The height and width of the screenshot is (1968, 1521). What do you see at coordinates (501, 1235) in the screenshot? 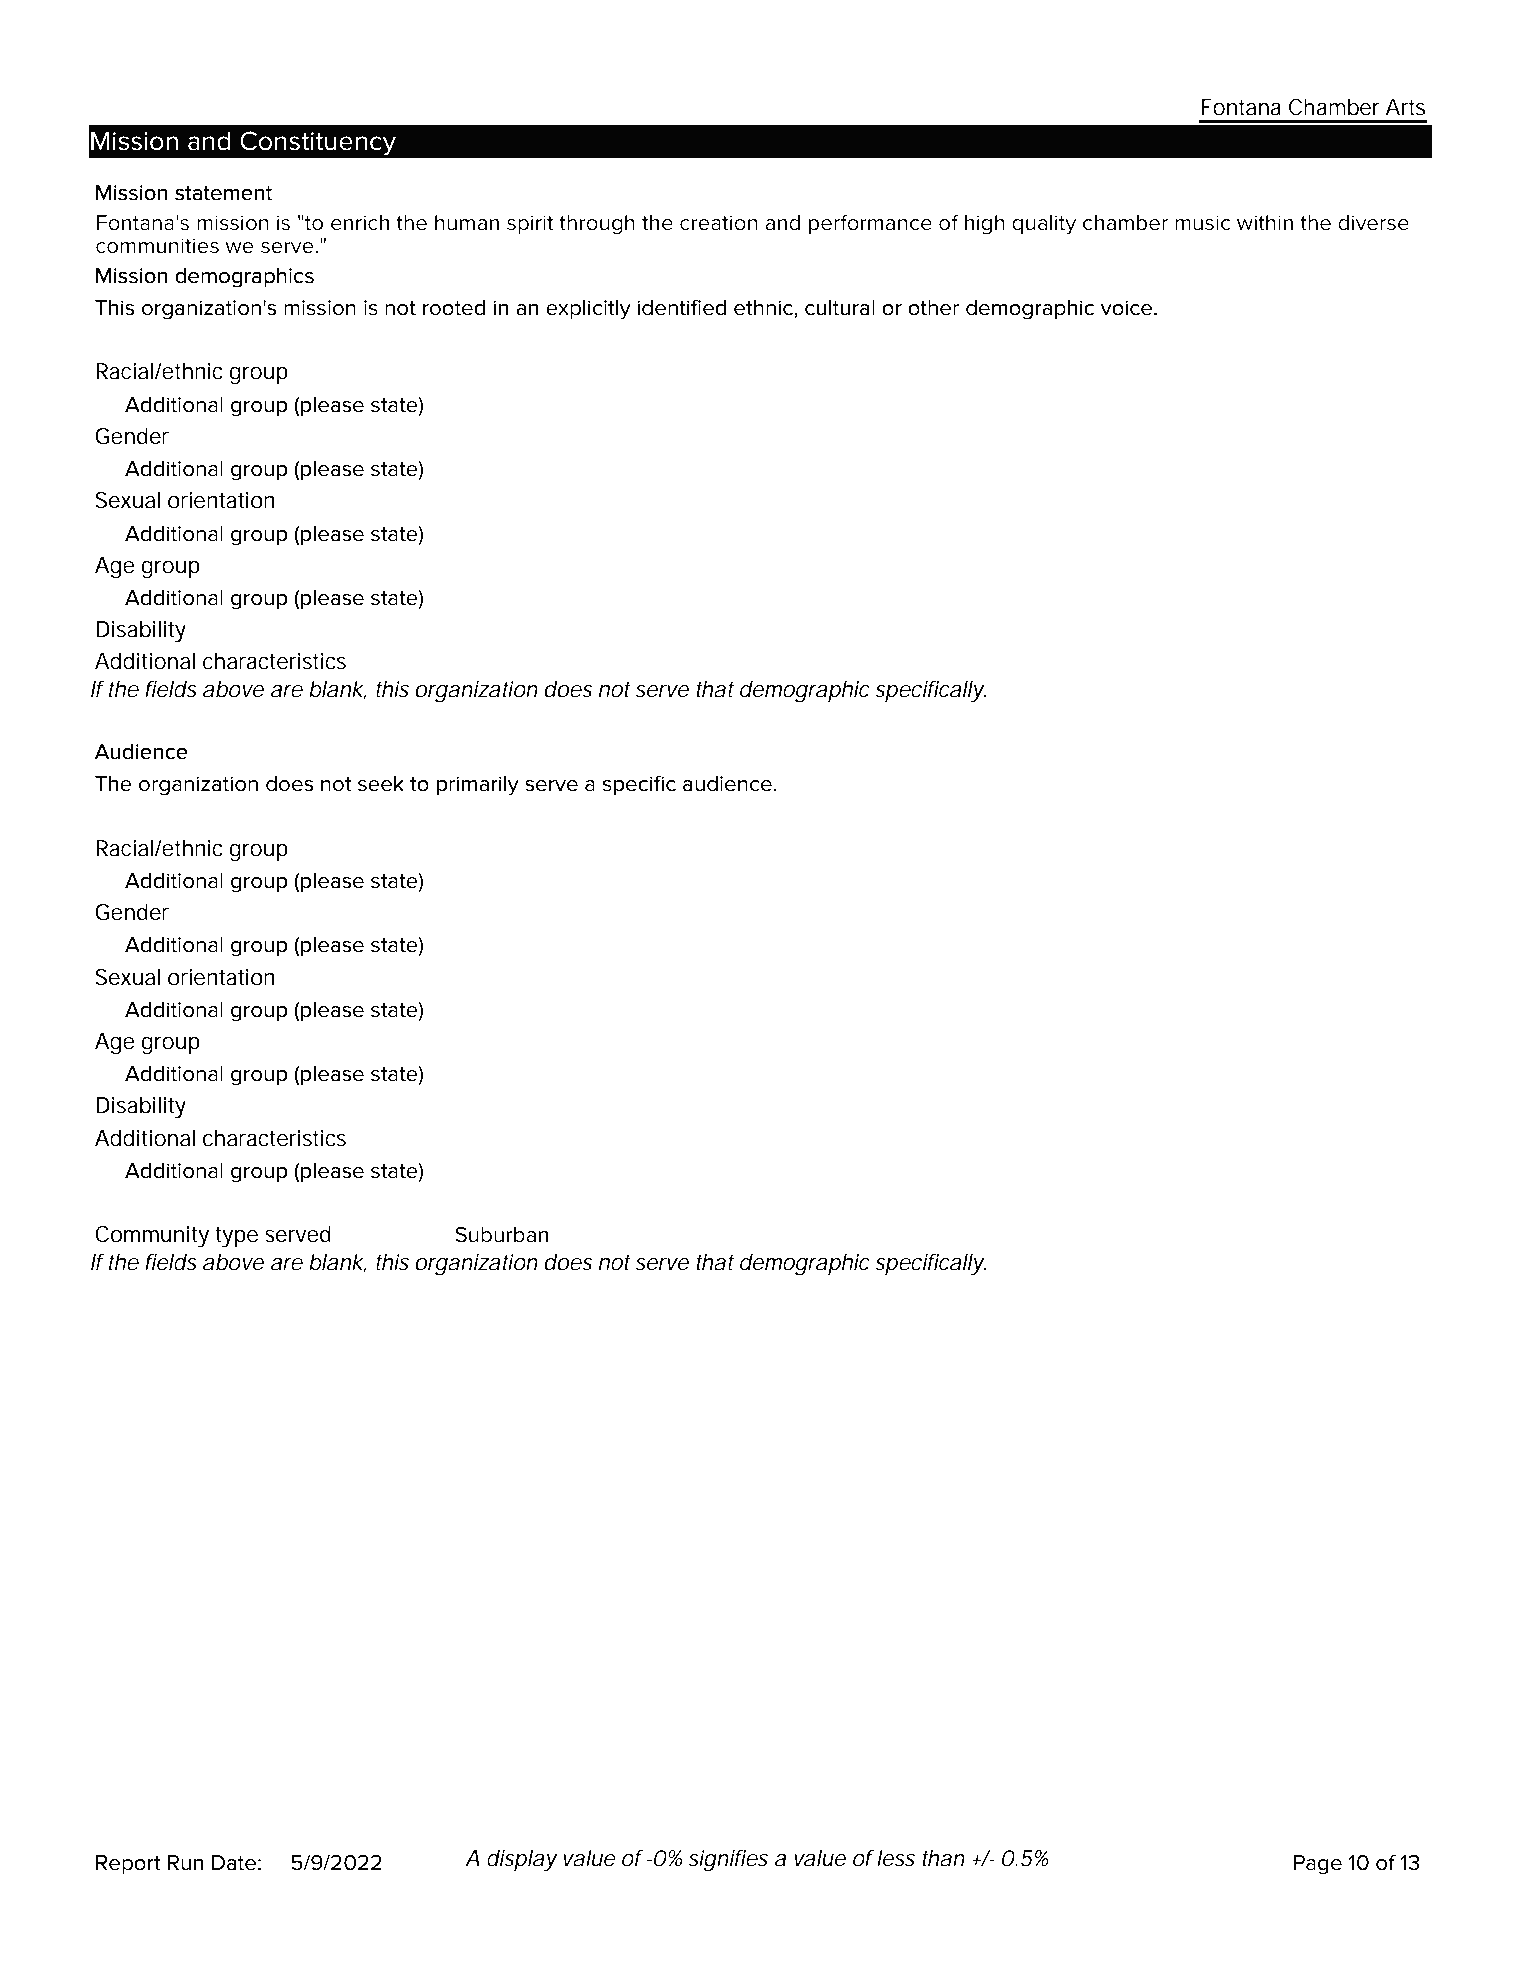
I see `Suburban` at bounding box center [501, 1235].
